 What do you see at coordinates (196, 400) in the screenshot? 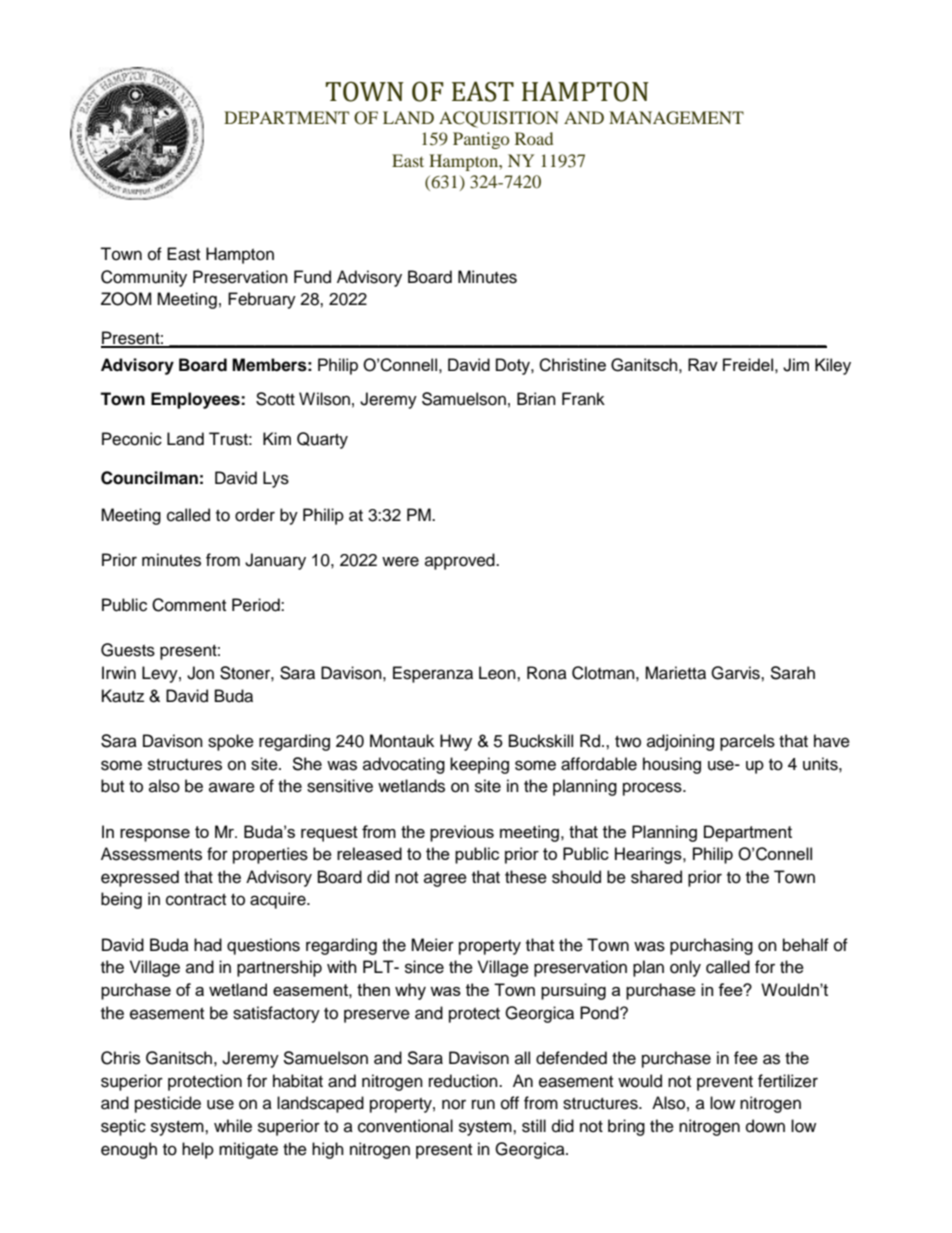
I see `Employees` at bounding box center [196, 400].
